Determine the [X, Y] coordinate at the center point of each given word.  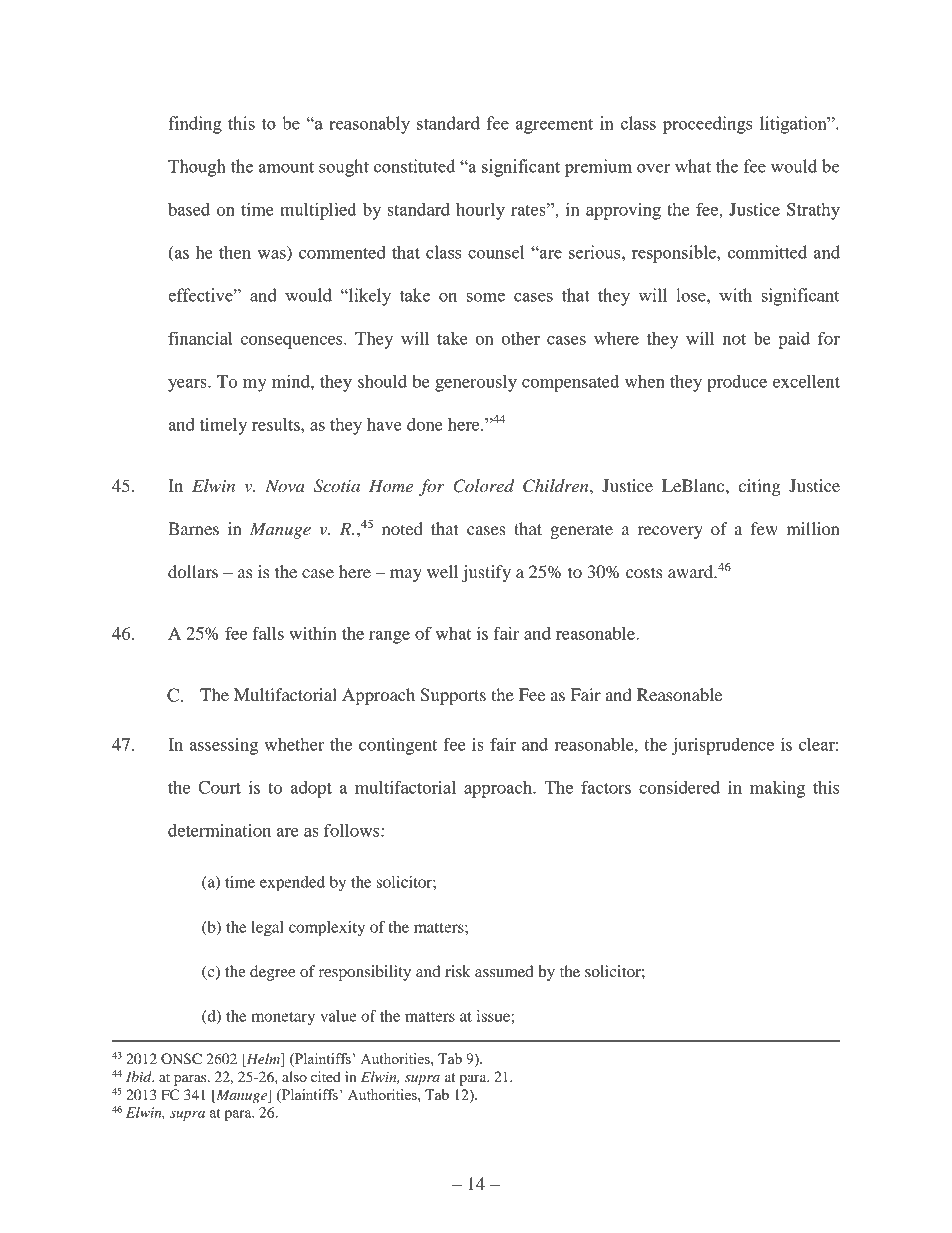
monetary [283, 1018]
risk [458, 971]
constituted [414, 166]
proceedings [708, 125]
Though [197, 168]
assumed [504, 971]
